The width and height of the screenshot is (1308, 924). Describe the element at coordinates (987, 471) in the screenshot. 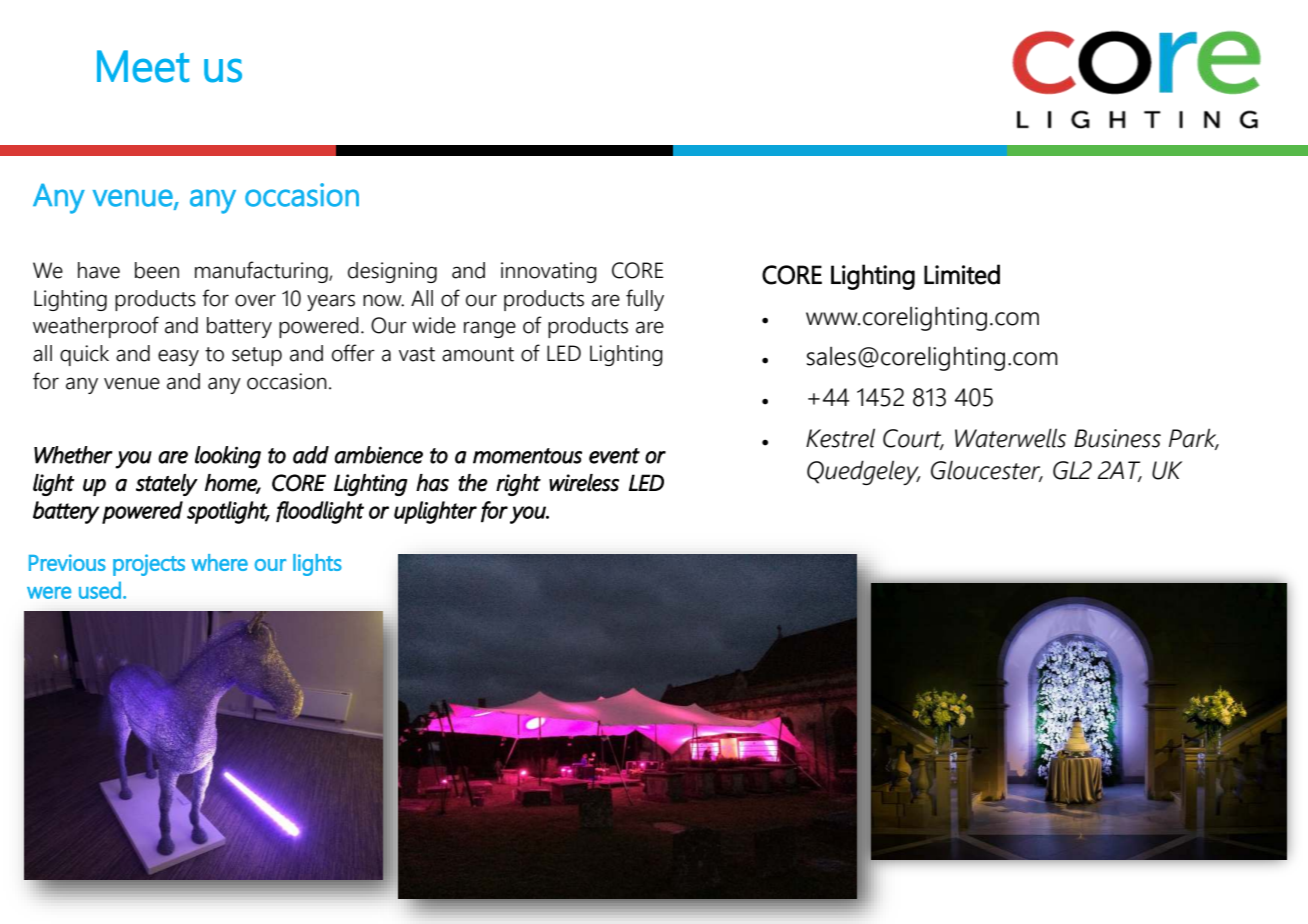

I see `Gloucester` at that location.
